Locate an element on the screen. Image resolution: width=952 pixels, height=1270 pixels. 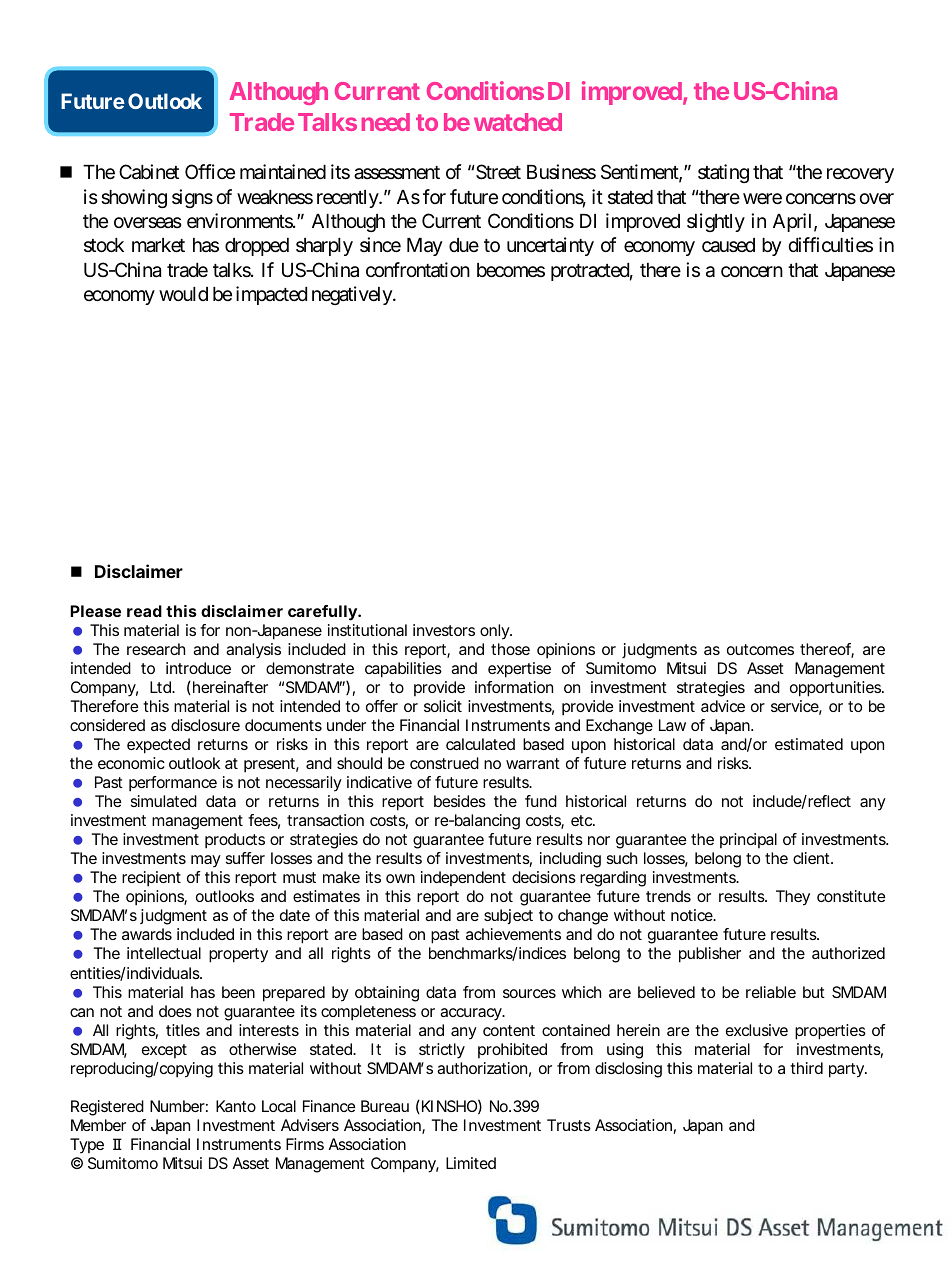
Limited is located at coordinates (471, 1163).
